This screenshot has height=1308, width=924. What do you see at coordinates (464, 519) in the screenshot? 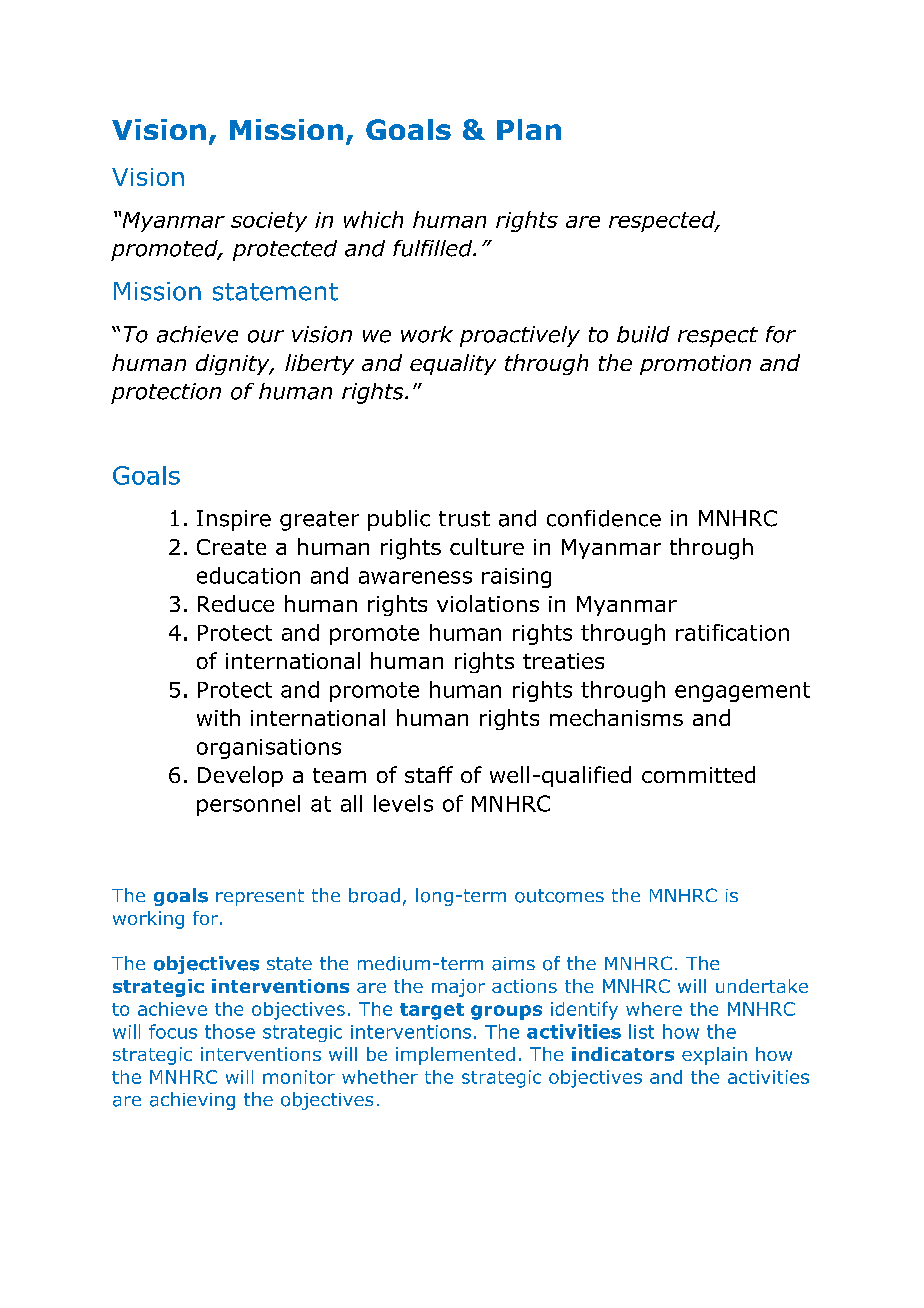
I see `trust` at bounding box center [464, 519].
